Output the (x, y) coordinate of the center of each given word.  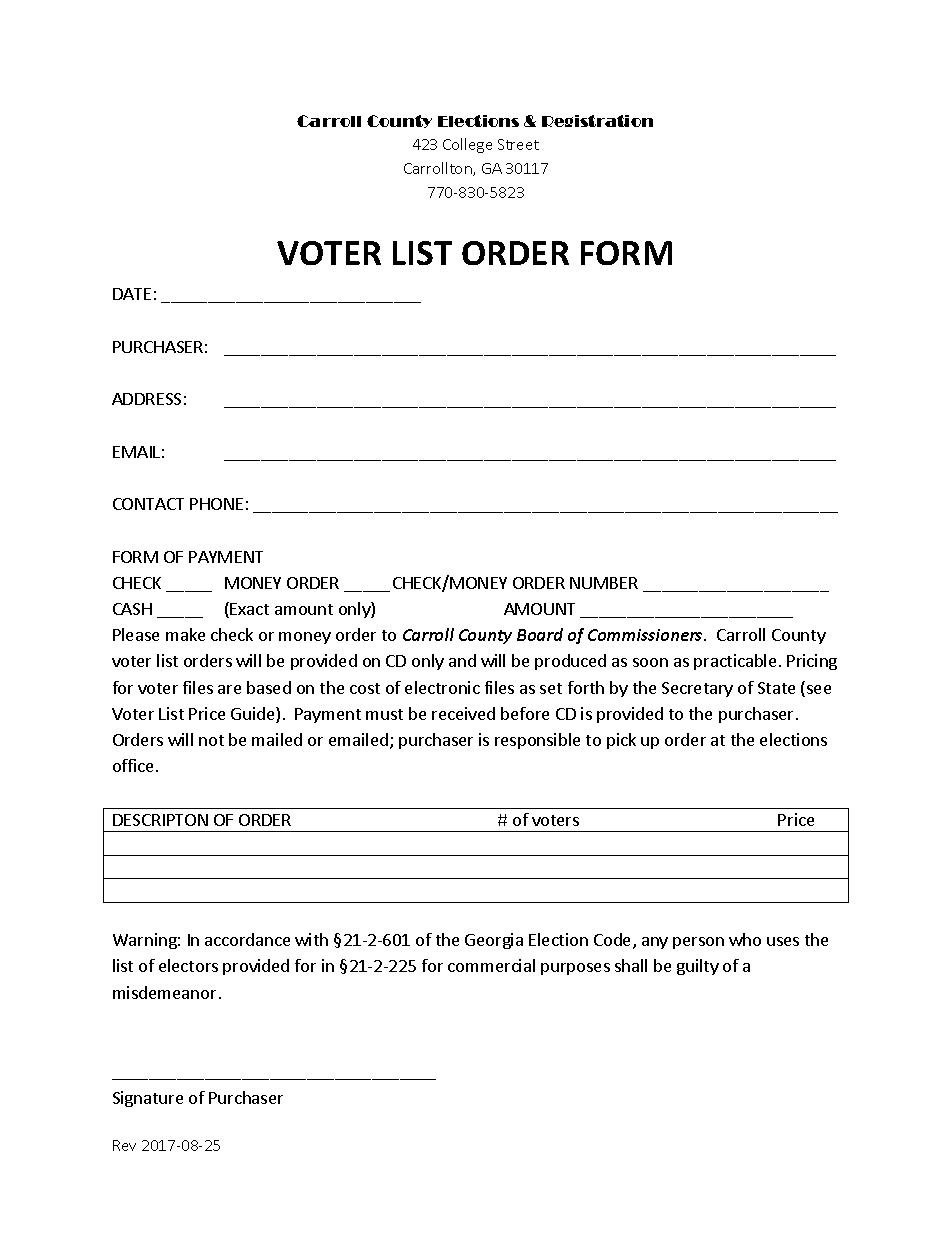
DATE (132, 294)
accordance (247, 939)
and (462, 660)
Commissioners (646, 635)
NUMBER (604, 583)
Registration (597, 121)
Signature (148, 1099)
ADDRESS (146, 399)
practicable (735, 662)
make (185, 634)
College (467, 145)
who (745, 939)
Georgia (494, 941)
